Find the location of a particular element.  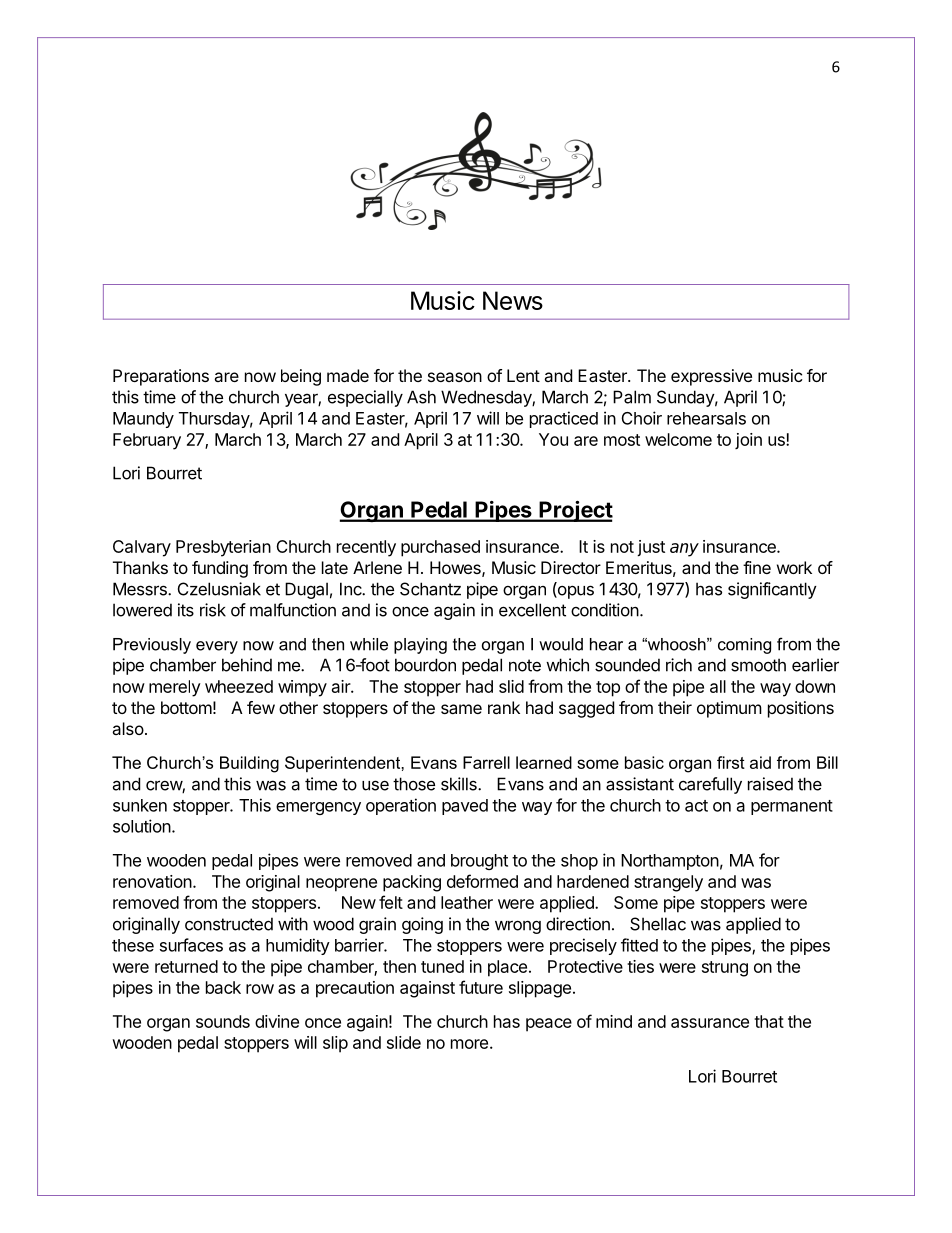

skills is located at coordinates (460, 784).
